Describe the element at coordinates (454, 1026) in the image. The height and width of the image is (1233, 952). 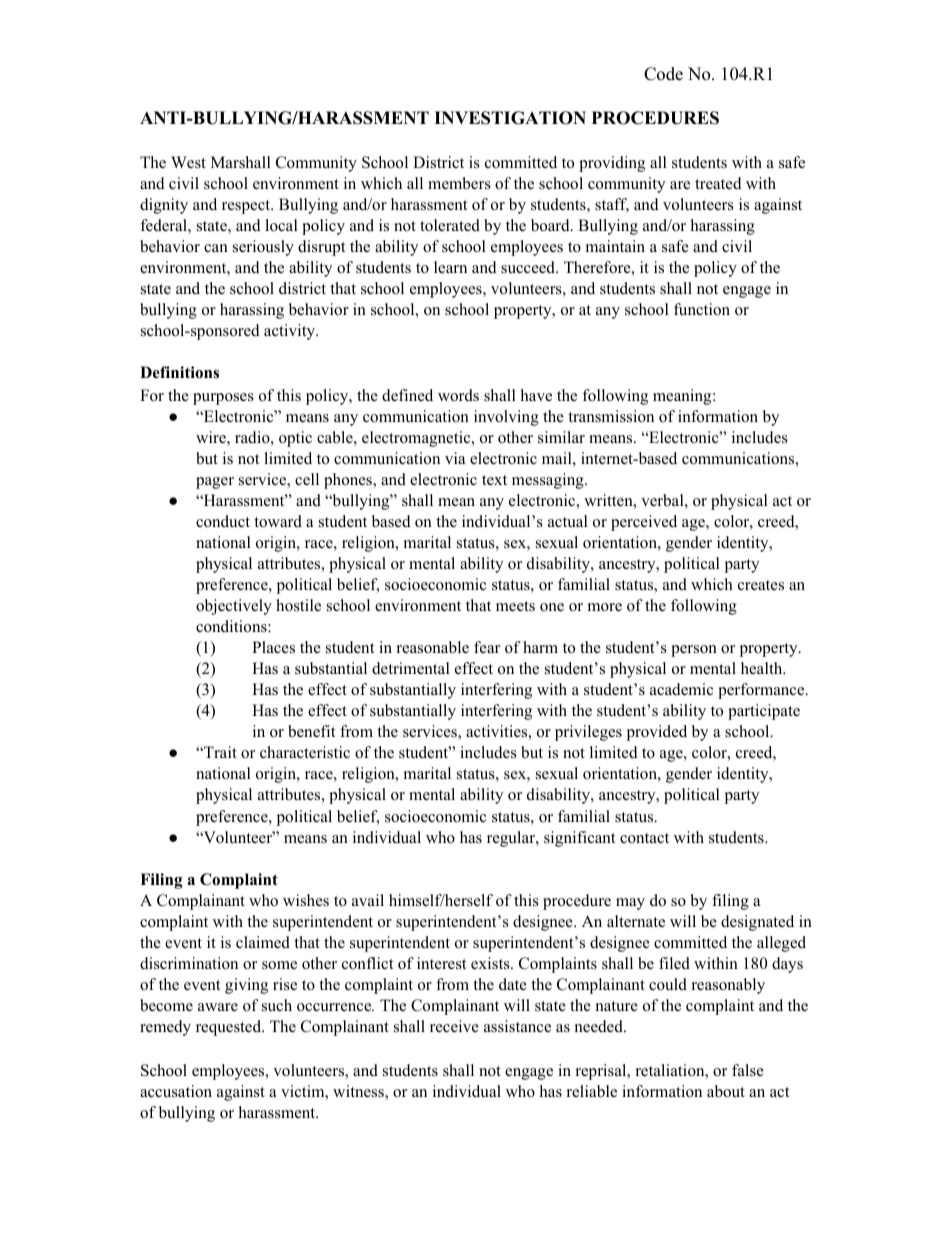
I see `receive` at that location.
